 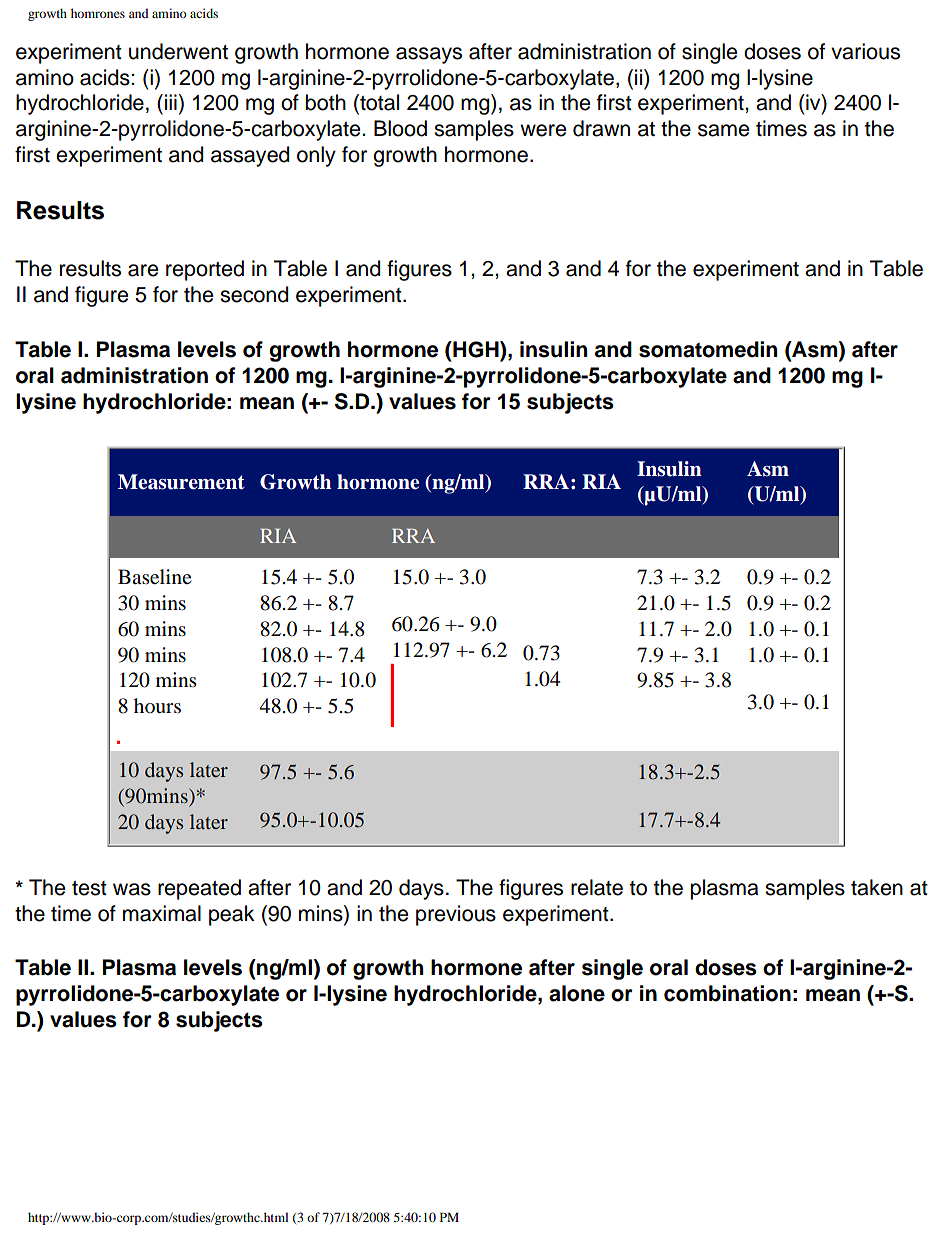 I want to click on HGH, so click(x=476, y=349).
